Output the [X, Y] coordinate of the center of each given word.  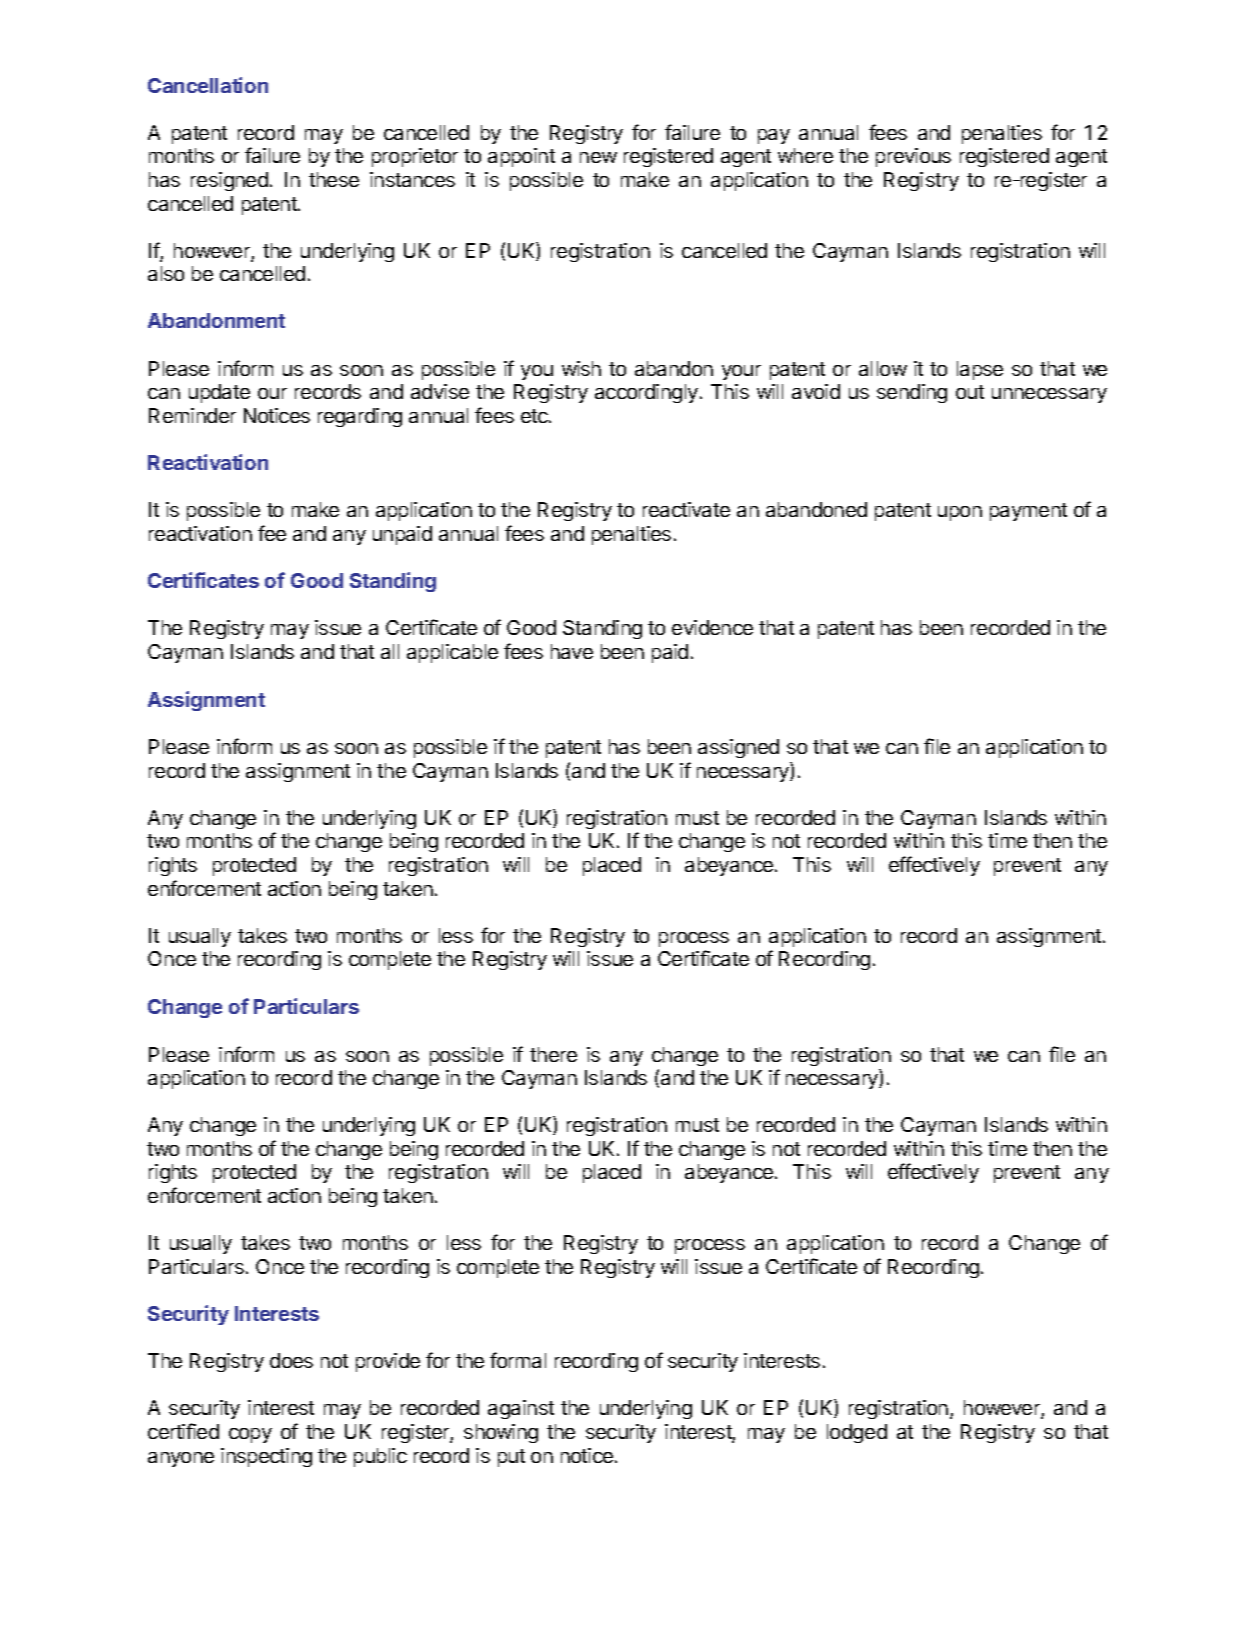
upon [960, 513]
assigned [738, 748]
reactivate [686, 509]
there [553, 1054]
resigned [229, 181]
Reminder [192, 415]
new [598, 157]
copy [250, 1435]
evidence [712, 627]
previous [913, 157]
